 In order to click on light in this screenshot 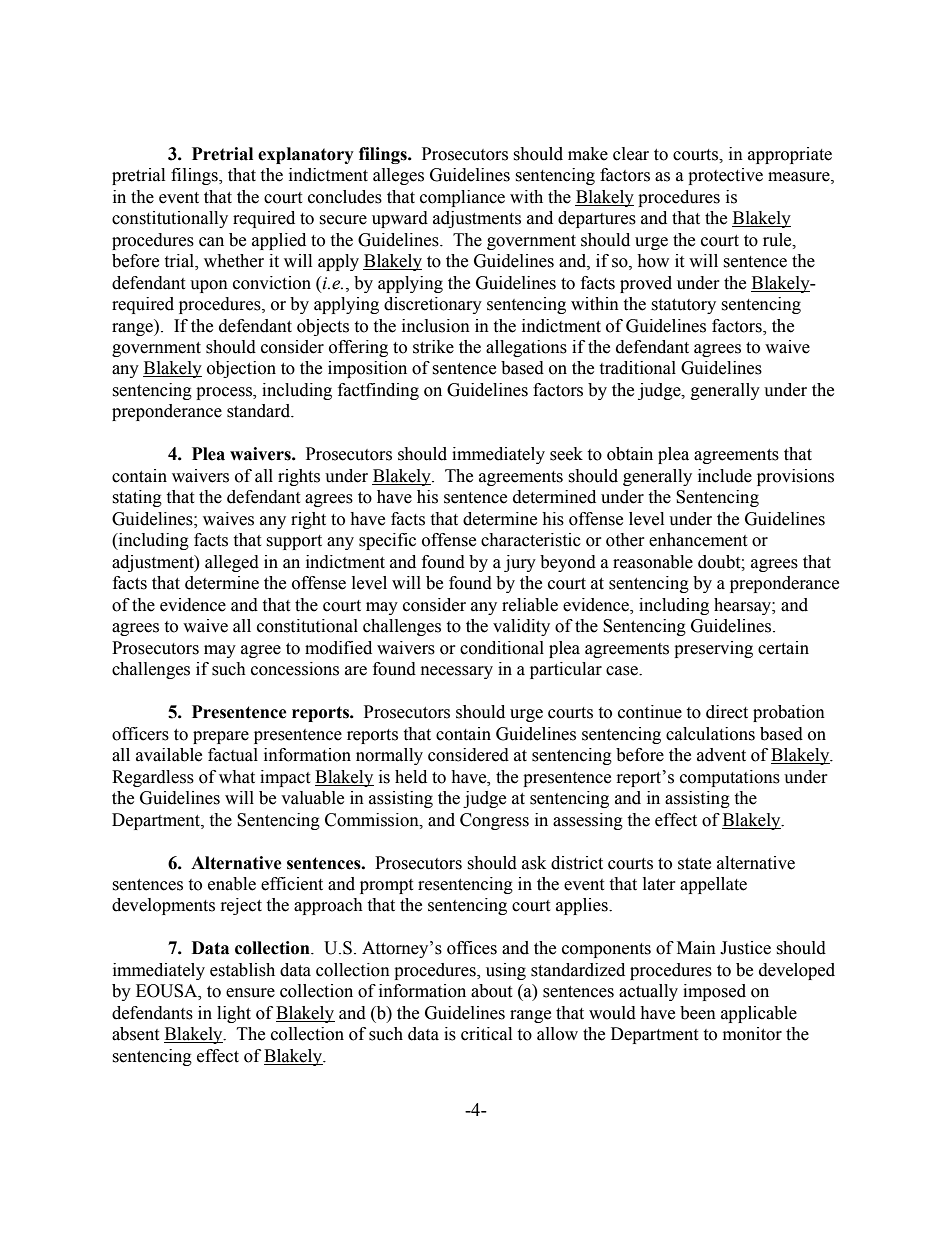, I will do `click(234, 1014)`.
